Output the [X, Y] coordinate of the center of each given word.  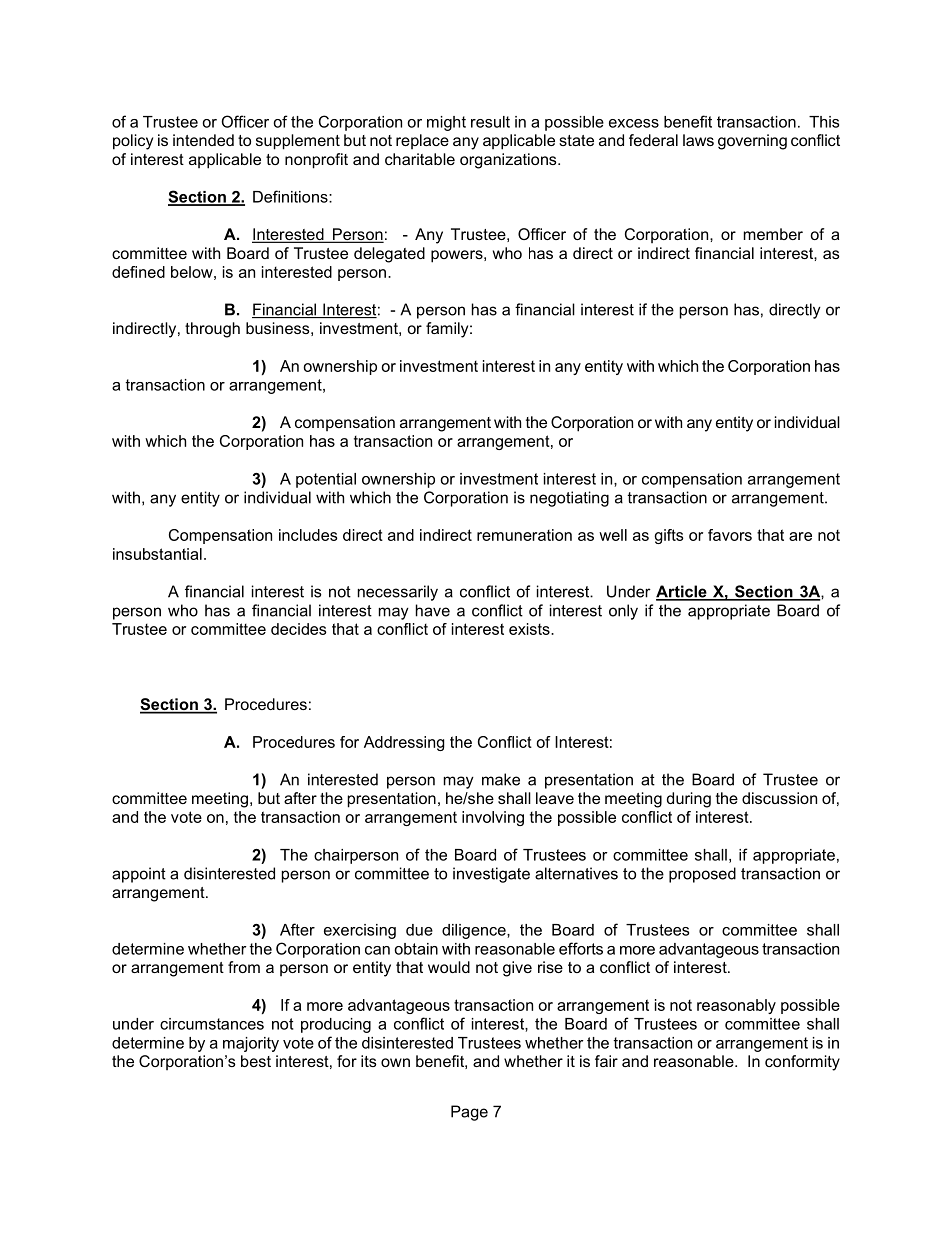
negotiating [569, 499]
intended [203, 140]
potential [326, 480]
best [256, 1061]
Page [469, 1113]
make [501, 779]
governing [752, 142]
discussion [779, 798]
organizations [509, 161]
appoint [139, 875]
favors [730, 535]
